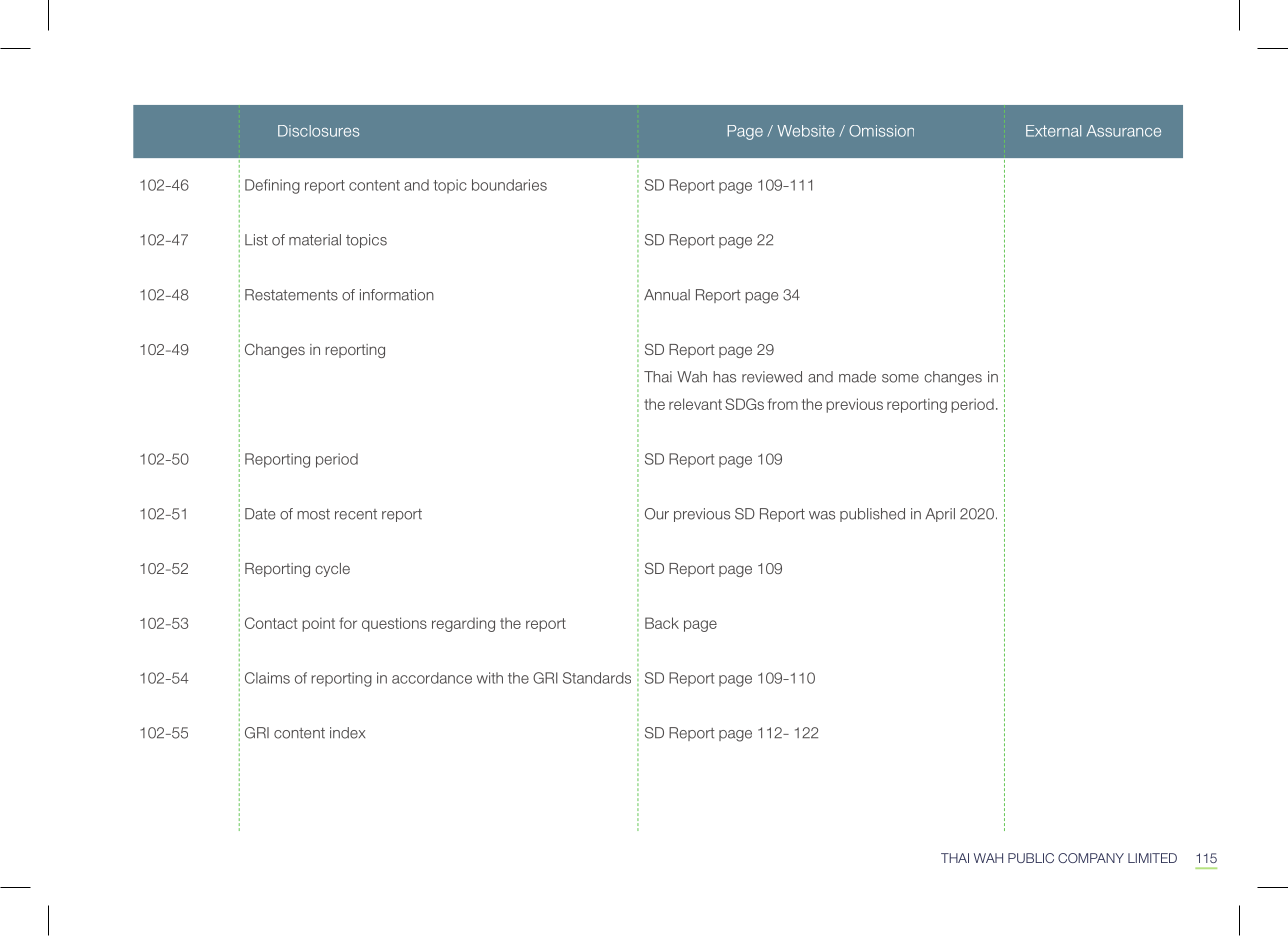 This page has height=936, width=1288. I want to click on index, so click(347, 733).
